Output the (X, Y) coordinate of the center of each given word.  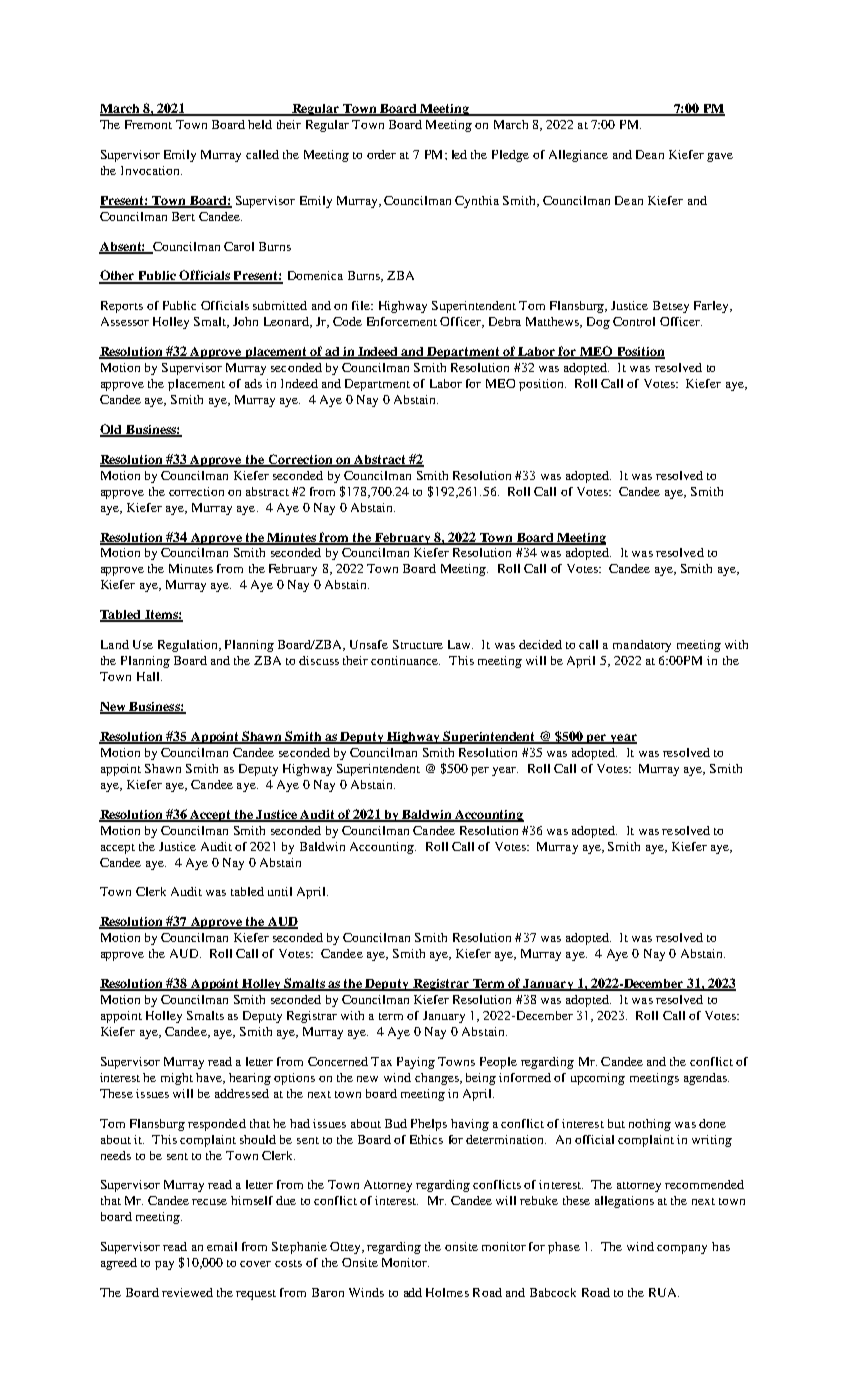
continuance (405, 660)
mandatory (642, 646)
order (381, 154)
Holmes (447, 1292)
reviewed (187, 1292)
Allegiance (578, 156)
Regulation (189, 646)
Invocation (151, 170)
